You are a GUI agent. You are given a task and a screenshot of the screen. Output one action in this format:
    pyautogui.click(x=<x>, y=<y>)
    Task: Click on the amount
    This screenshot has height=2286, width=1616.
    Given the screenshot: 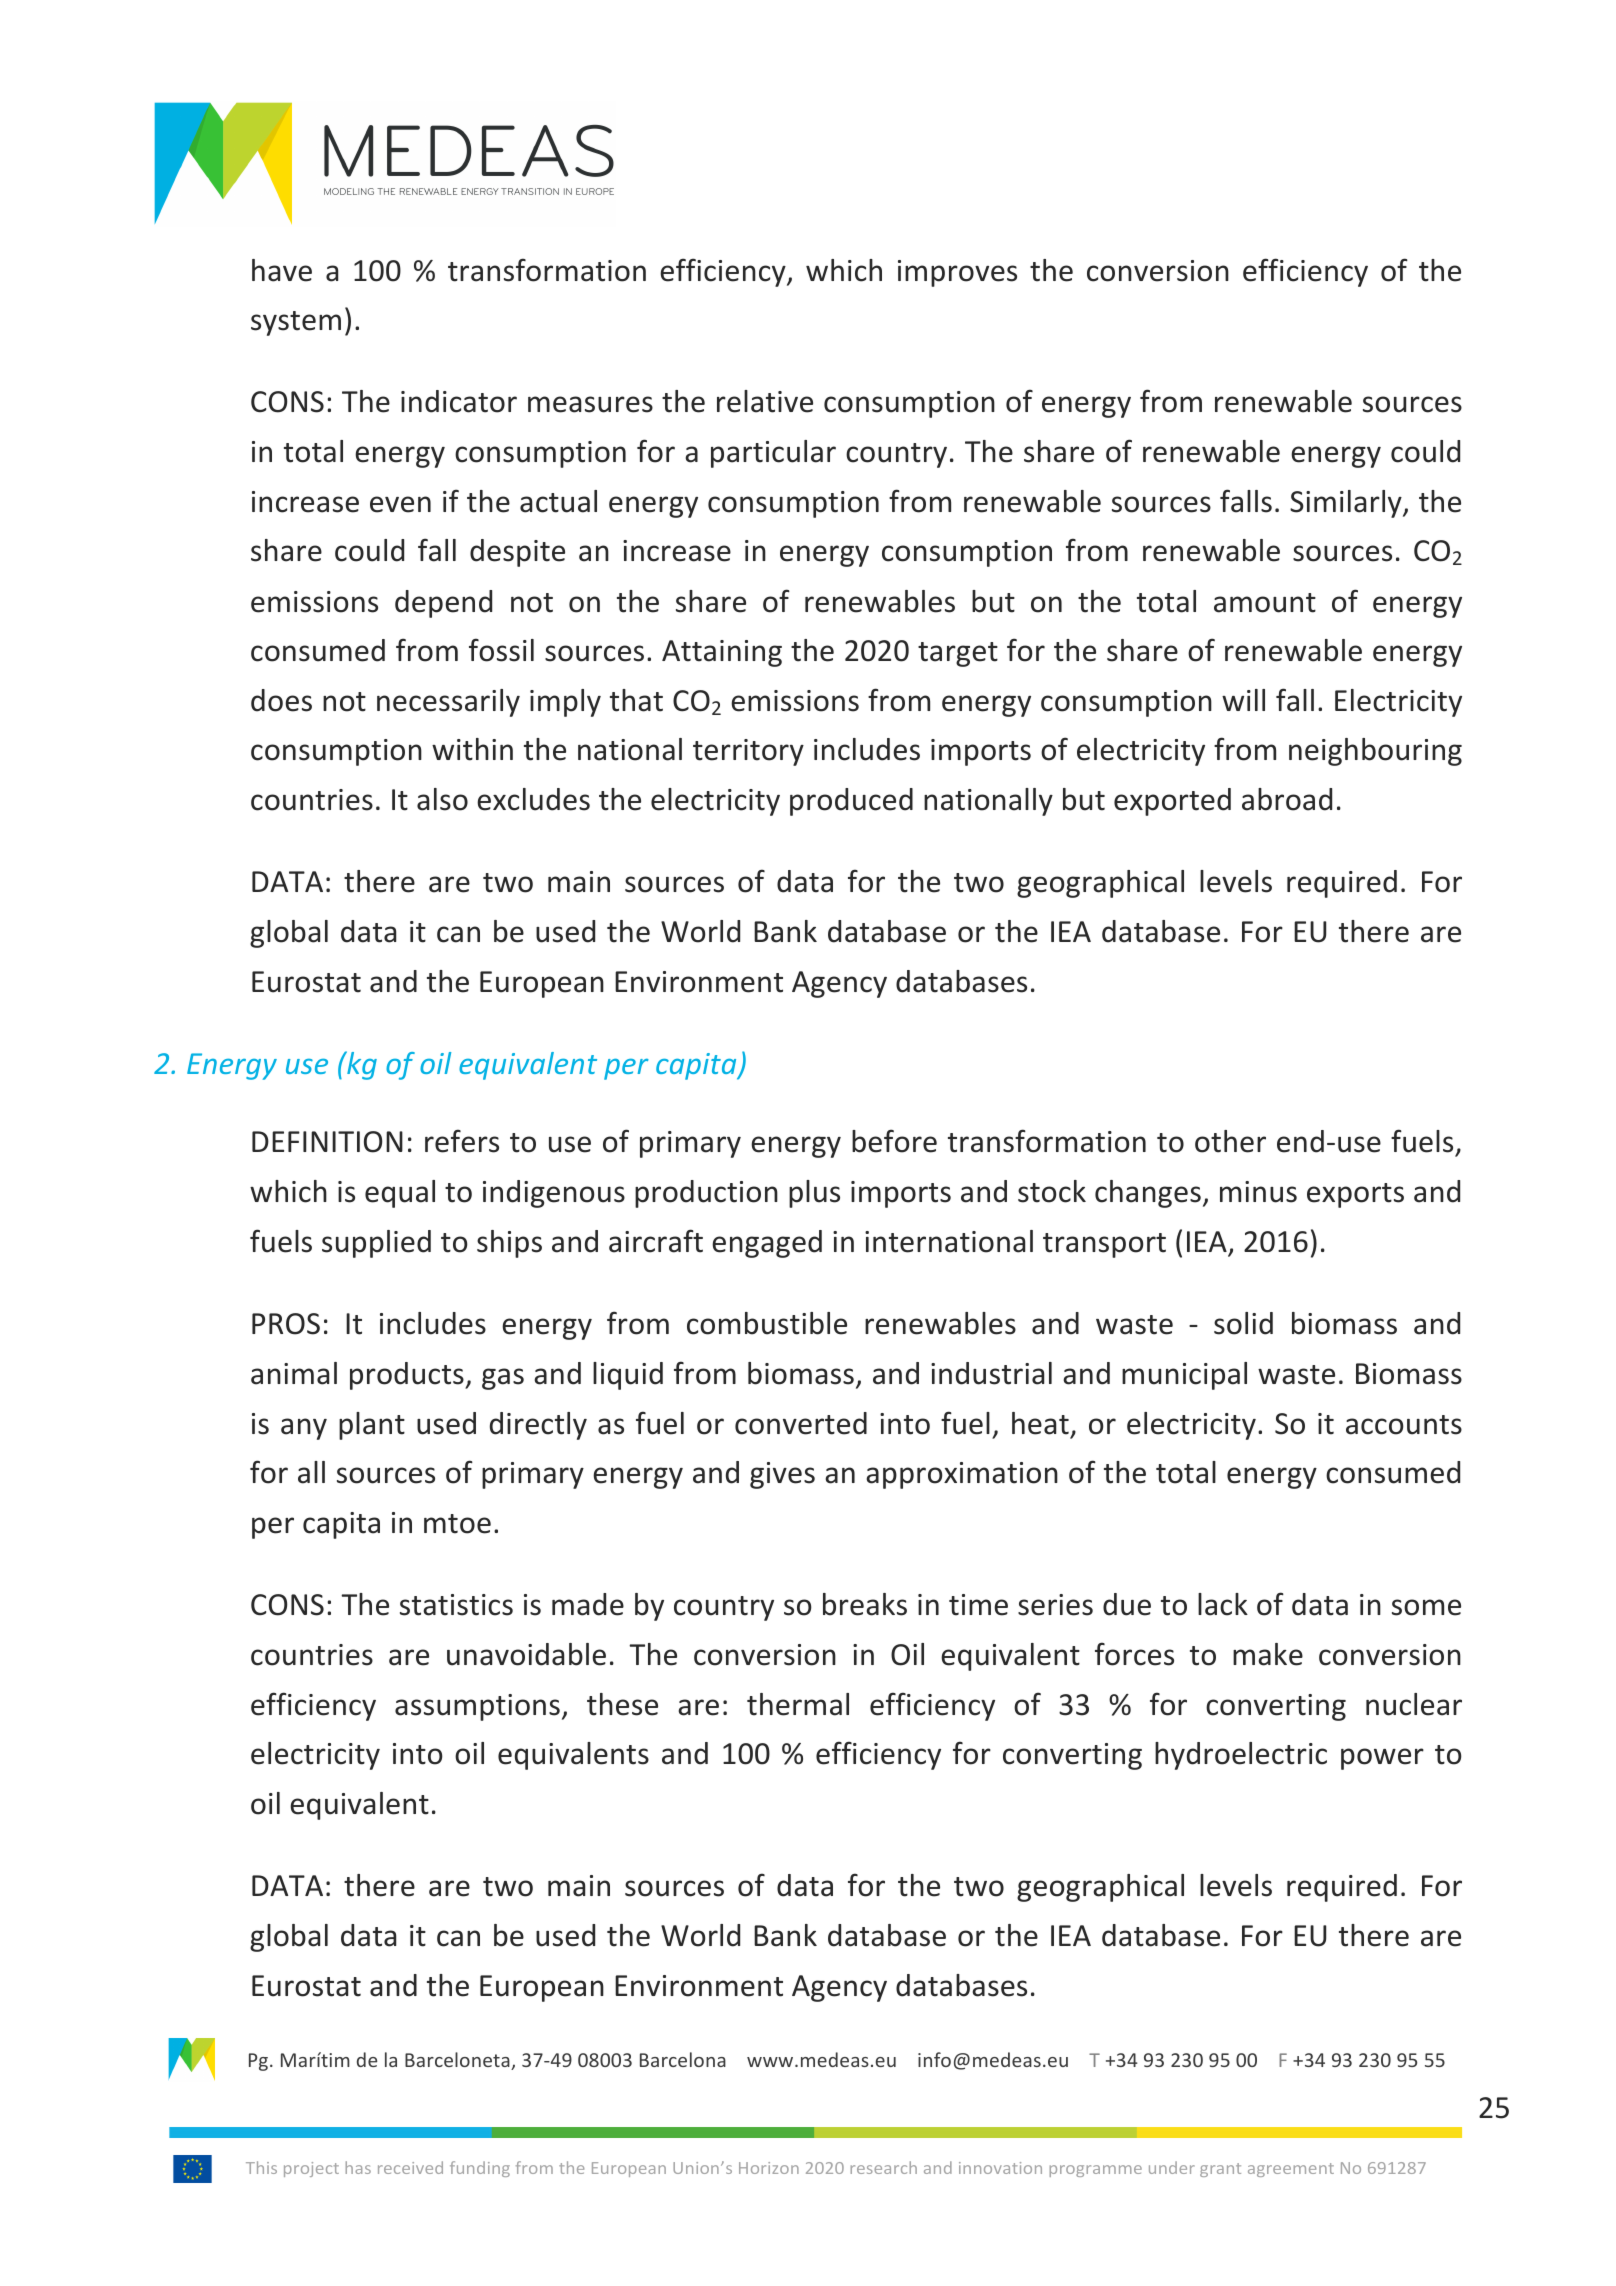 What is the action you would take?
    pyautogui.click(x=1265, y=603)
